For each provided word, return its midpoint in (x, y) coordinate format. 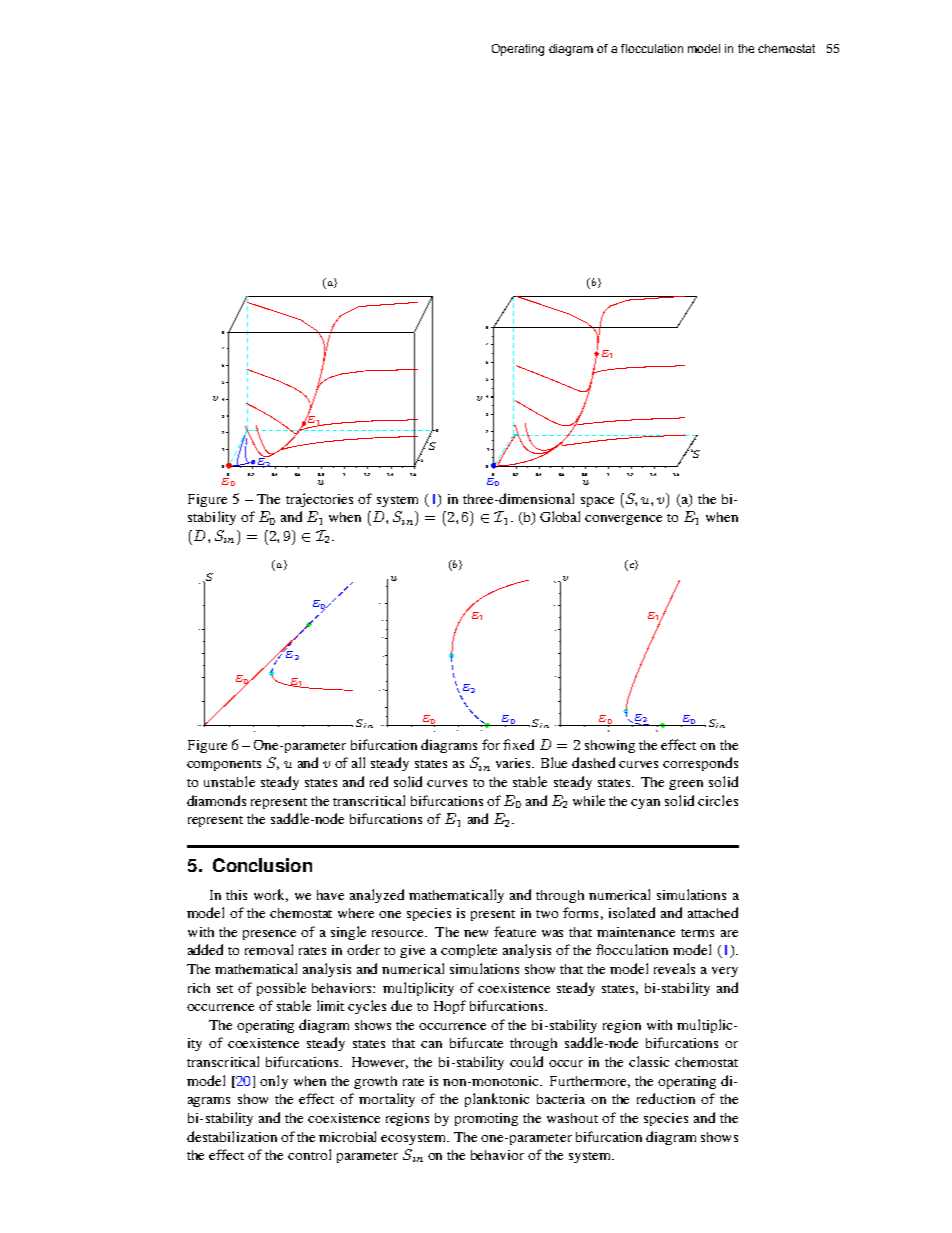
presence (269, 935)
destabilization (232, 1136)
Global (560, 516)
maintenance (636, 932)
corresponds (700, 764)
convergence (623, 520)
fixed (518, 744)
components (224, 765)
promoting (486, 1119)
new (476, 933)
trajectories (319, 500)
